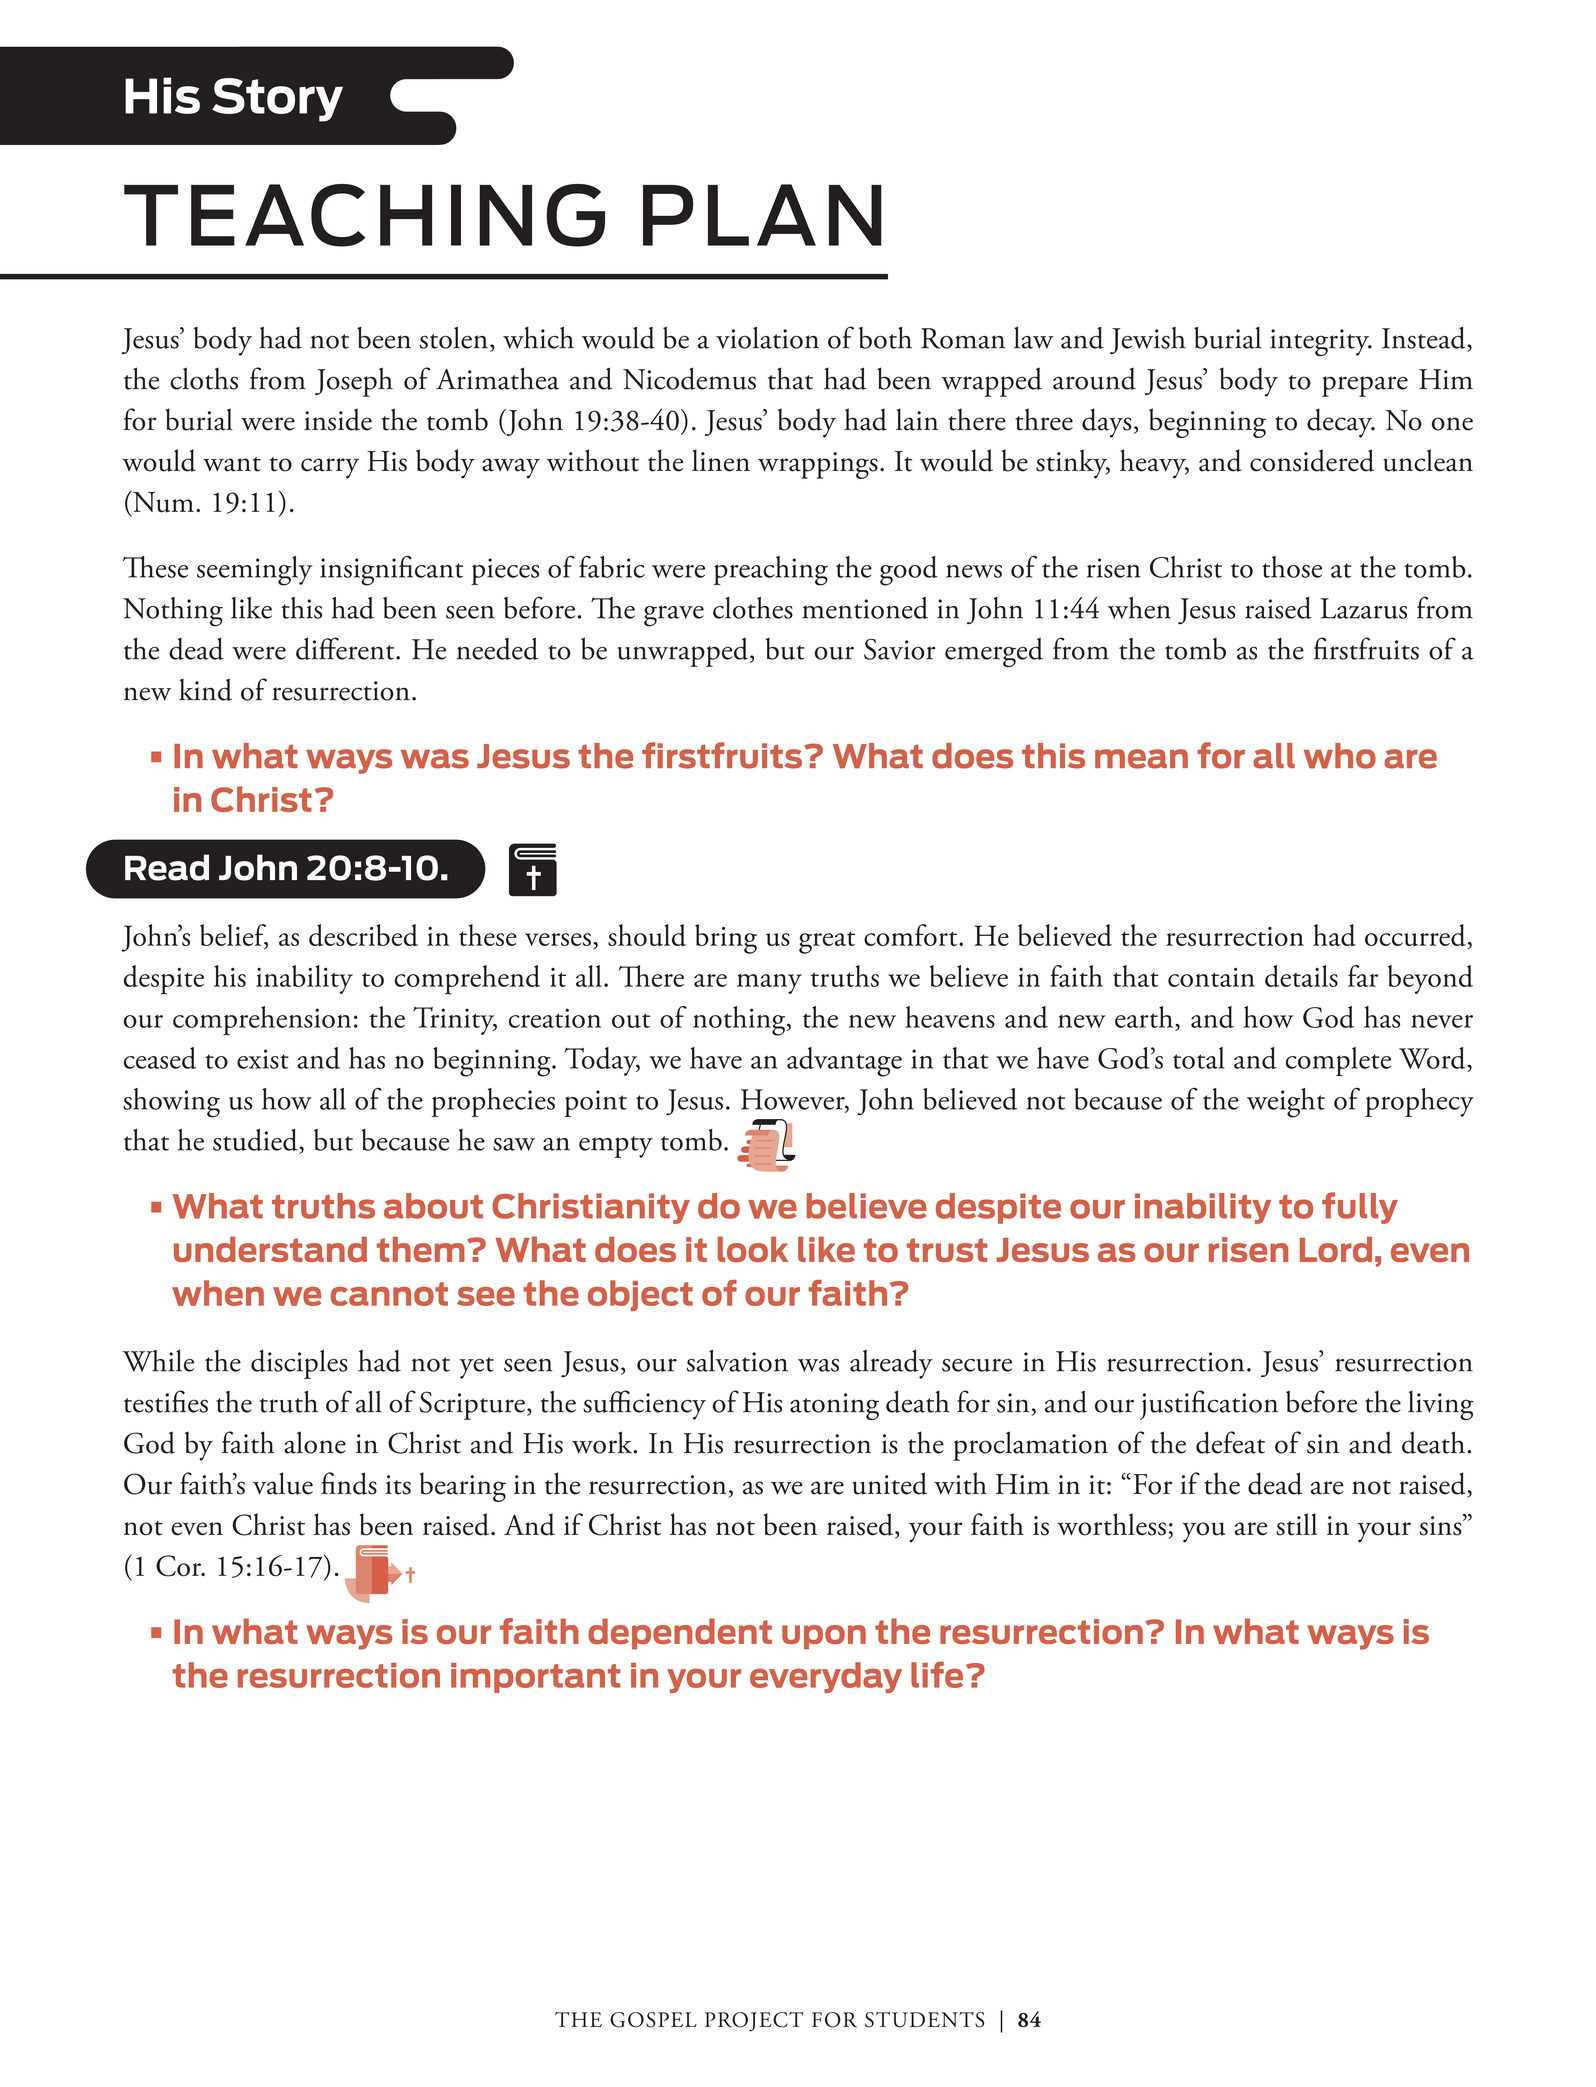 This screenshot has width=1596, height=2087. What do you see at coordinates (653, 2020) in the screenshot?
I see `GOSPEL` at bounding box center [653, 2020].
